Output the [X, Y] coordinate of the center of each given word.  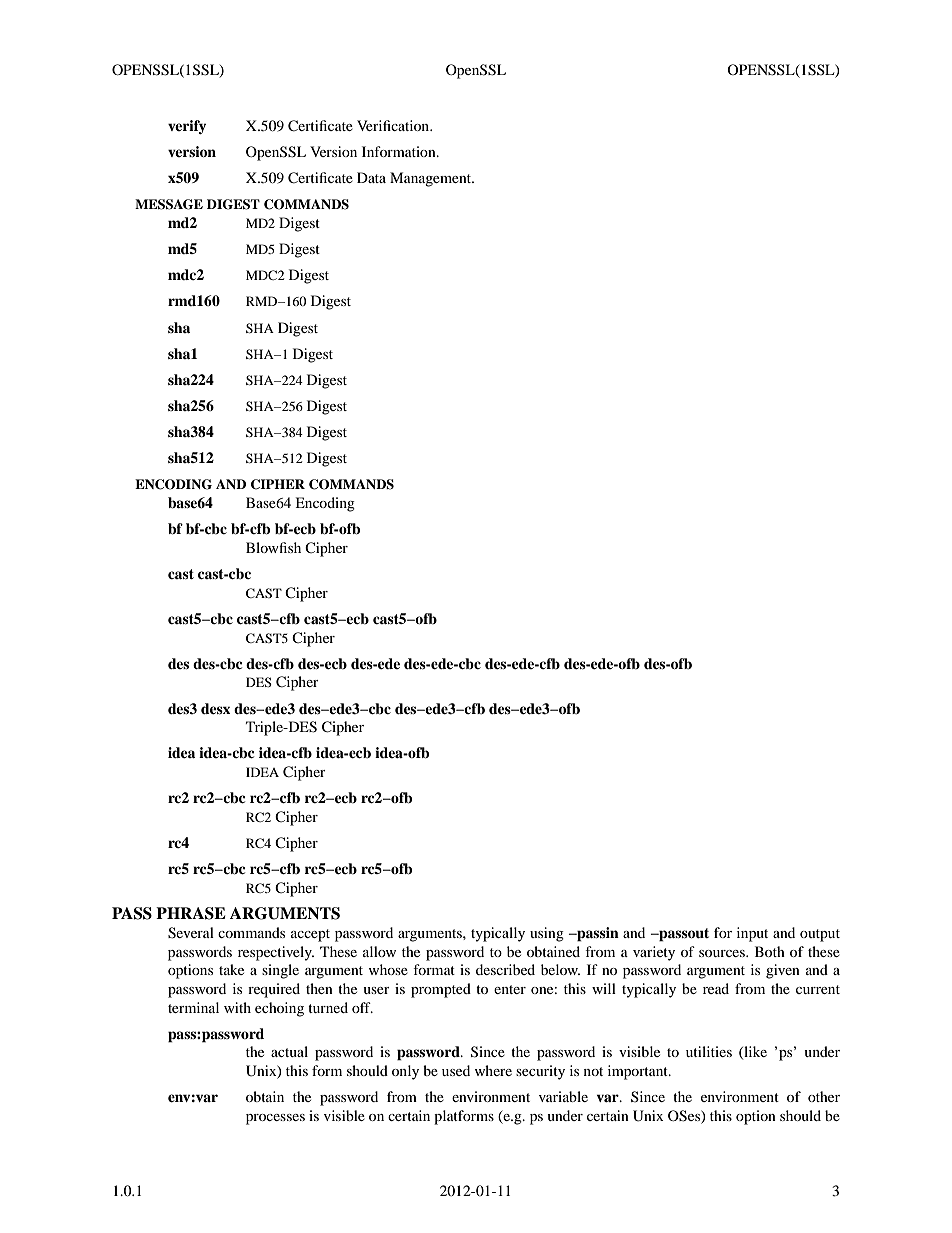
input [752, 934]
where [493, 1070]
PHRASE [190, 913]
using [547, 934]
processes [275, 1119]
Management [432, 179]
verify [187, 127]
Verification [394, 125]
